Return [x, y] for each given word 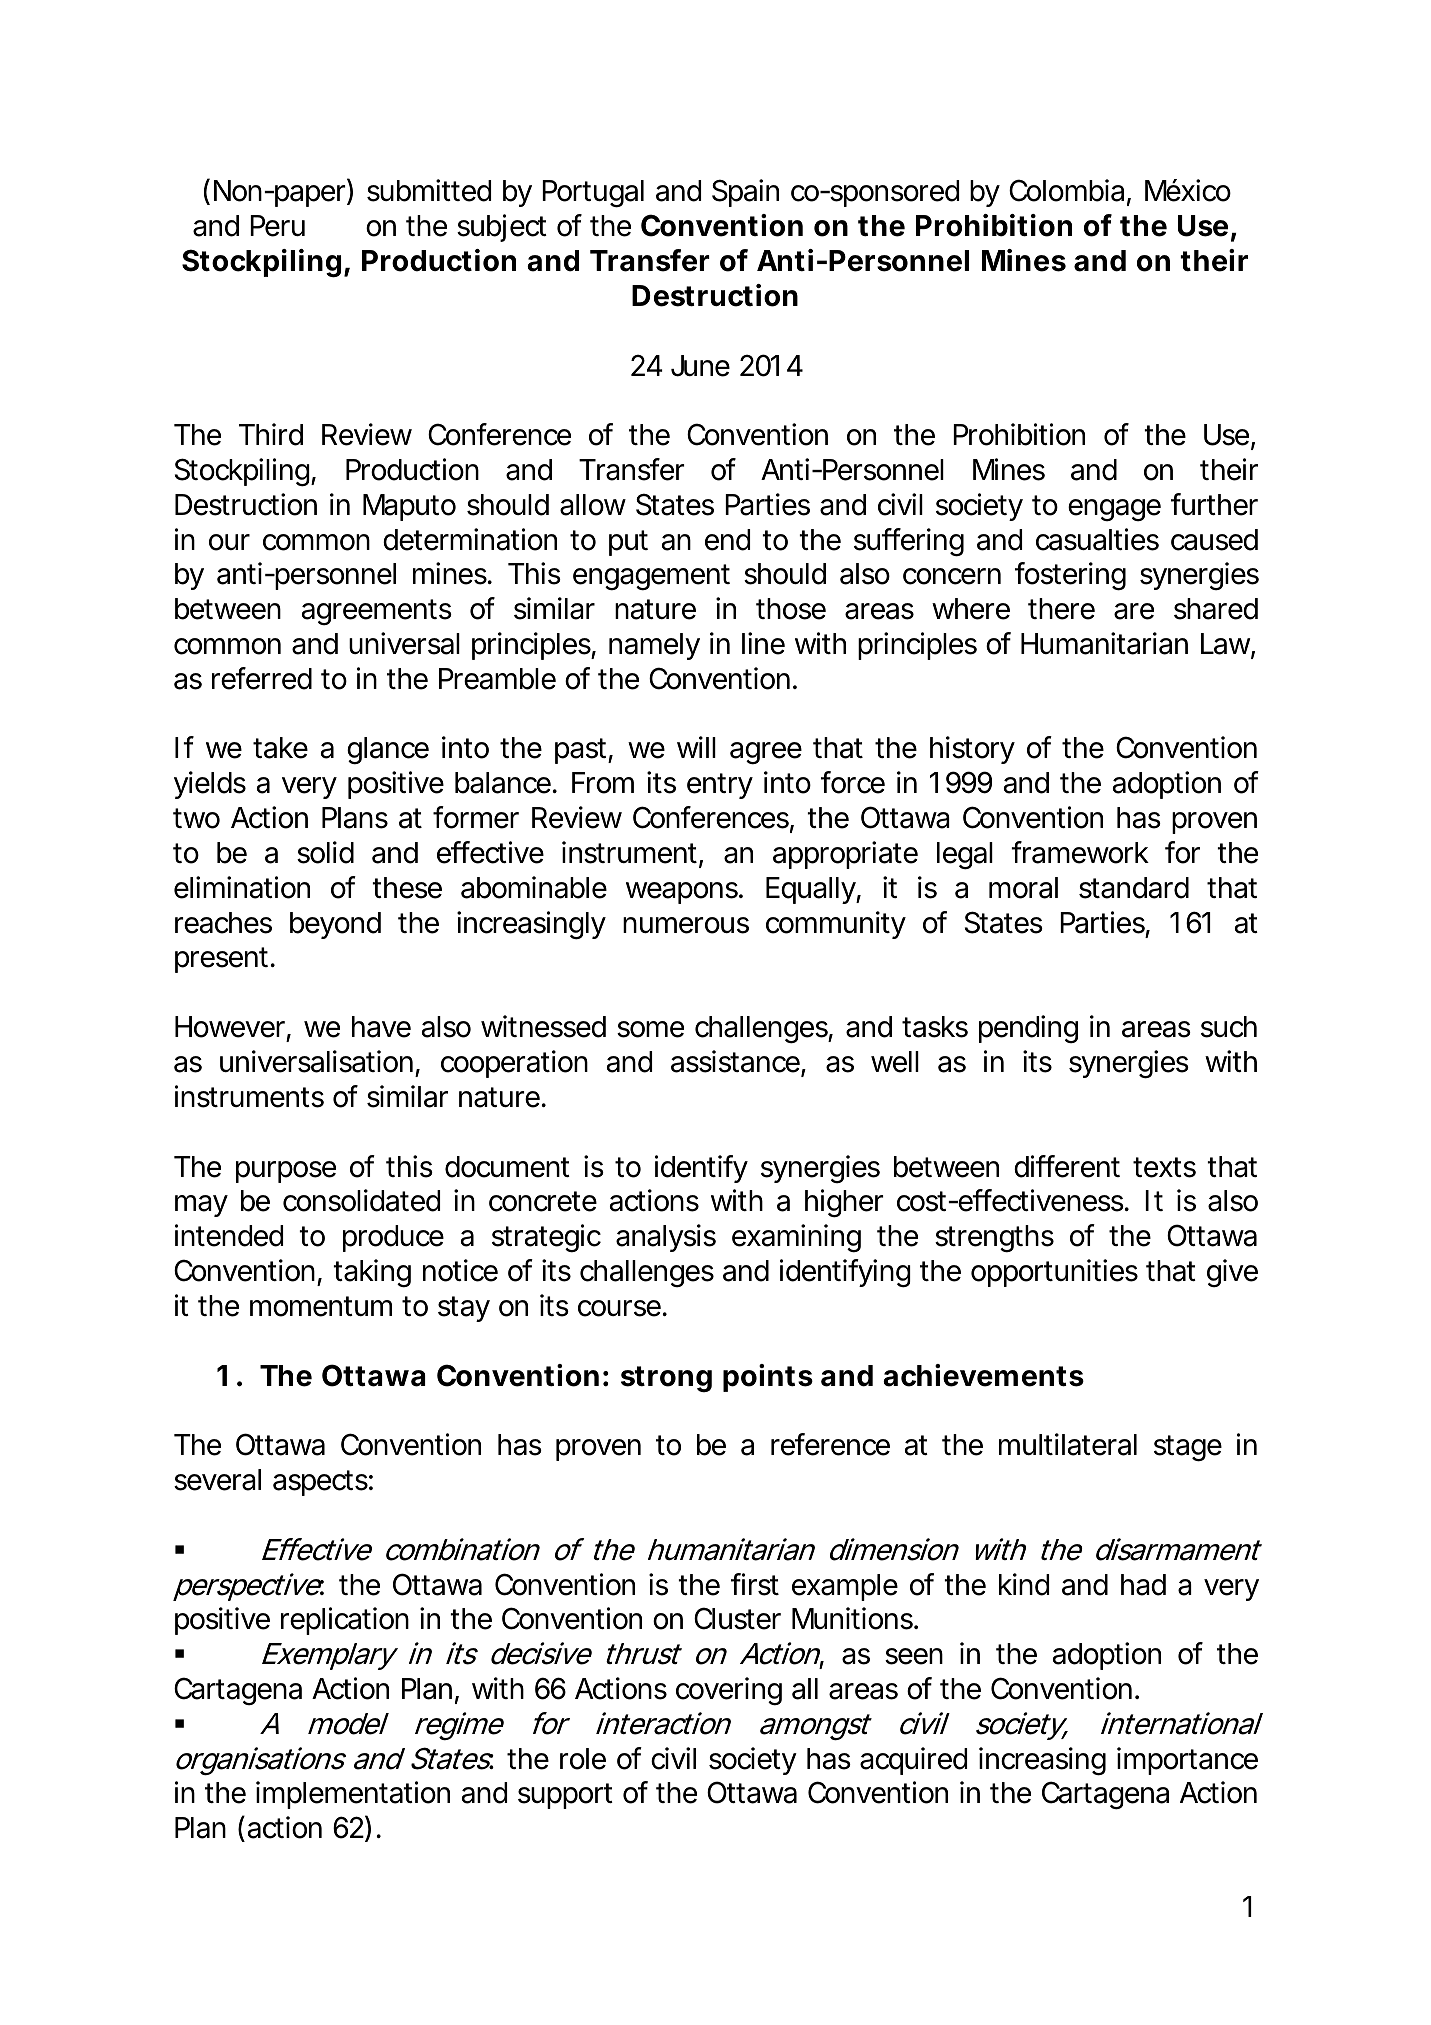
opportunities [1054, 1273]
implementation [353, 1795]
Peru [277, 226]
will [696, 747]
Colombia [1066, 190]
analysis [666, 1238]
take [280, 748]
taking [372, 1273]
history [972, 750]
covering [729, 1691]
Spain [745, 193]
